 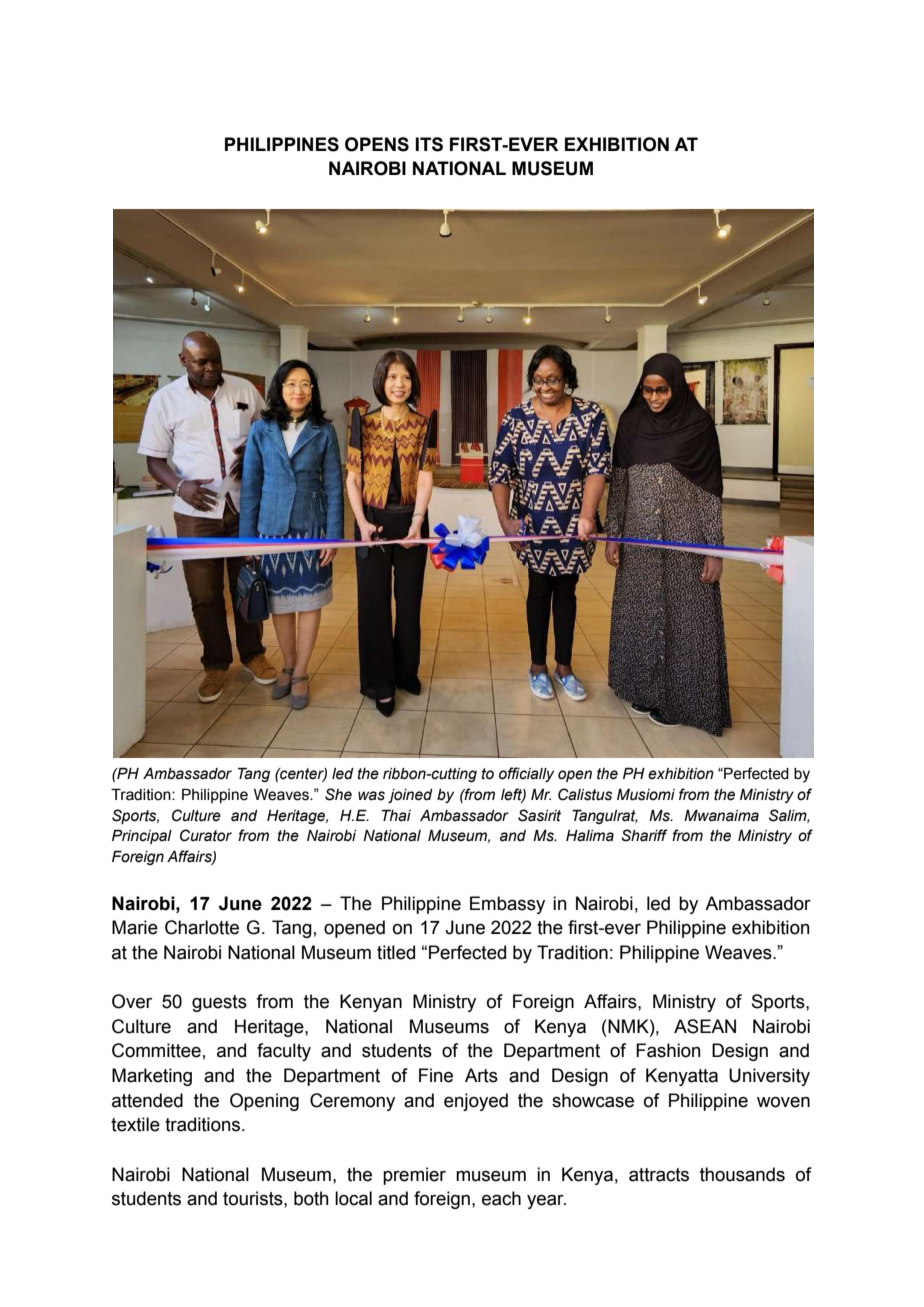 What do you see at coordinates (705, 1026) in the screenshot?
I see `ASEAN` at bounding box center [705, 1026].
